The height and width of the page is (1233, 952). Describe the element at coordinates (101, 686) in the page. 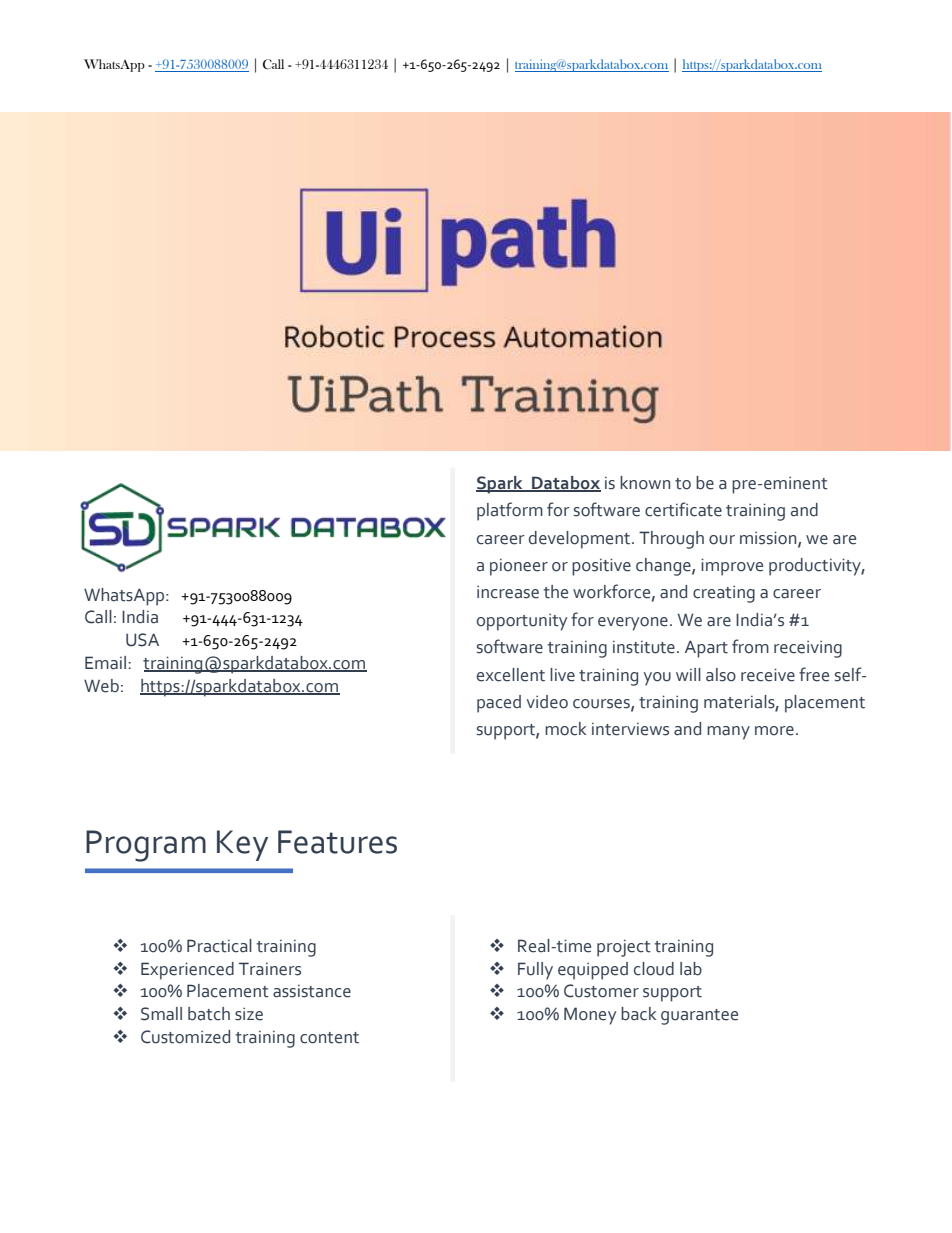

I see `Web` at that location.
